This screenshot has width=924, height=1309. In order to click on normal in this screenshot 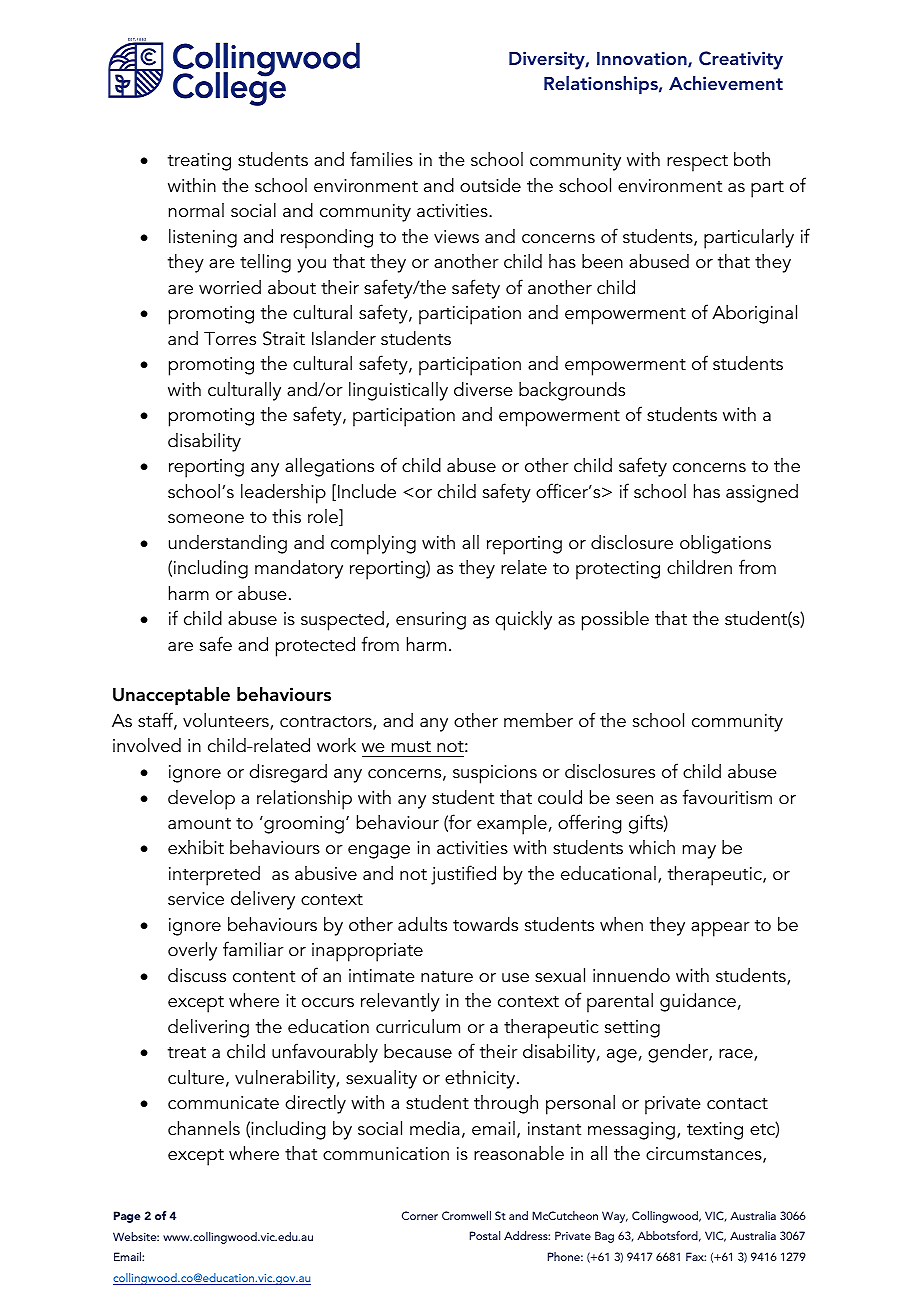, I will do `click(196, 210)`.
